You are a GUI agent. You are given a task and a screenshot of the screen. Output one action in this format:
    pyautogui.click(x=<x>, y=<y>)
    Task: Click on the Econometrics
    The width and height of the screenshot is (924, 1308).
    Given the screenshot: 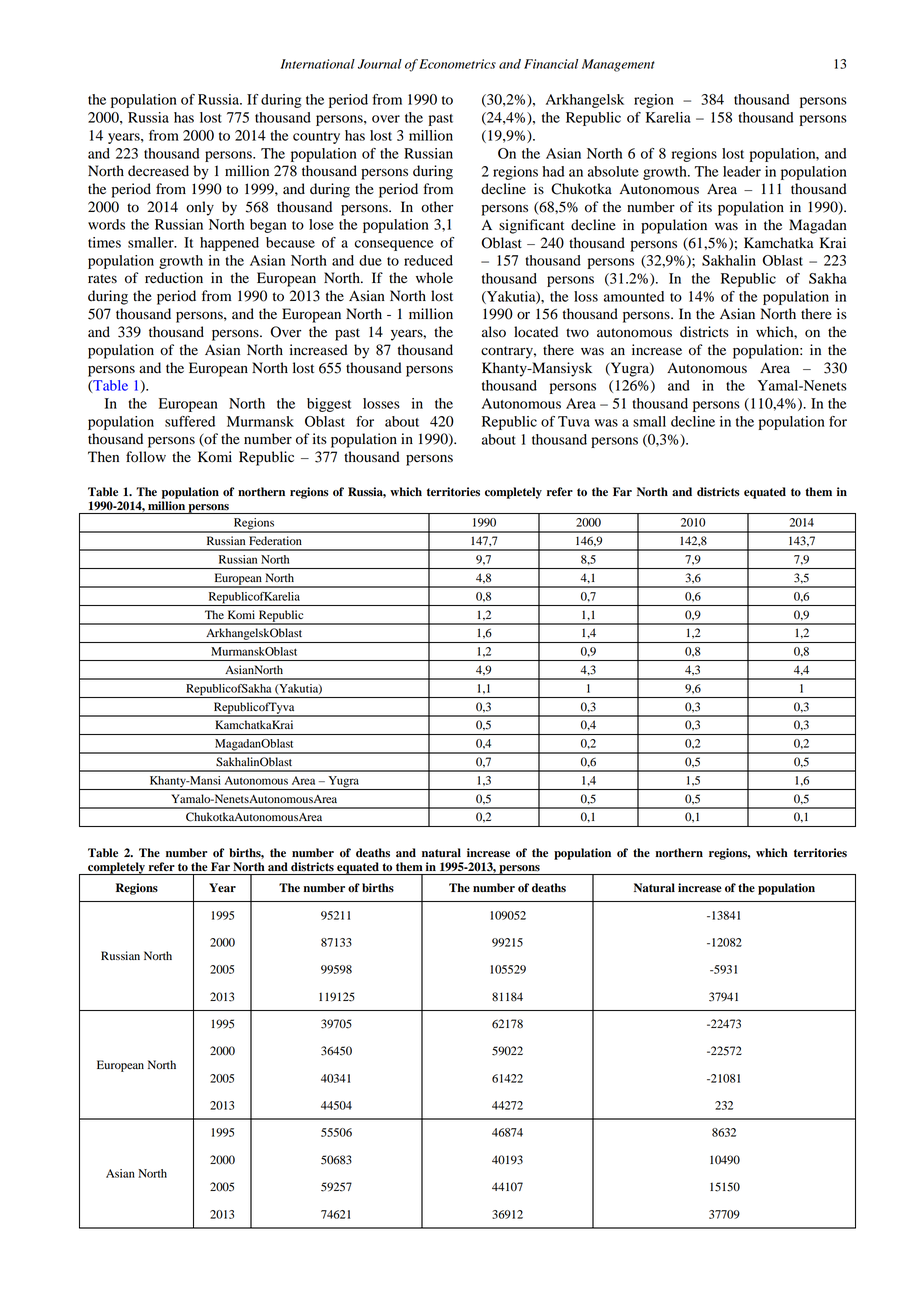 What is the action you would take?
    pyautogui.click(x=457, y=64)
